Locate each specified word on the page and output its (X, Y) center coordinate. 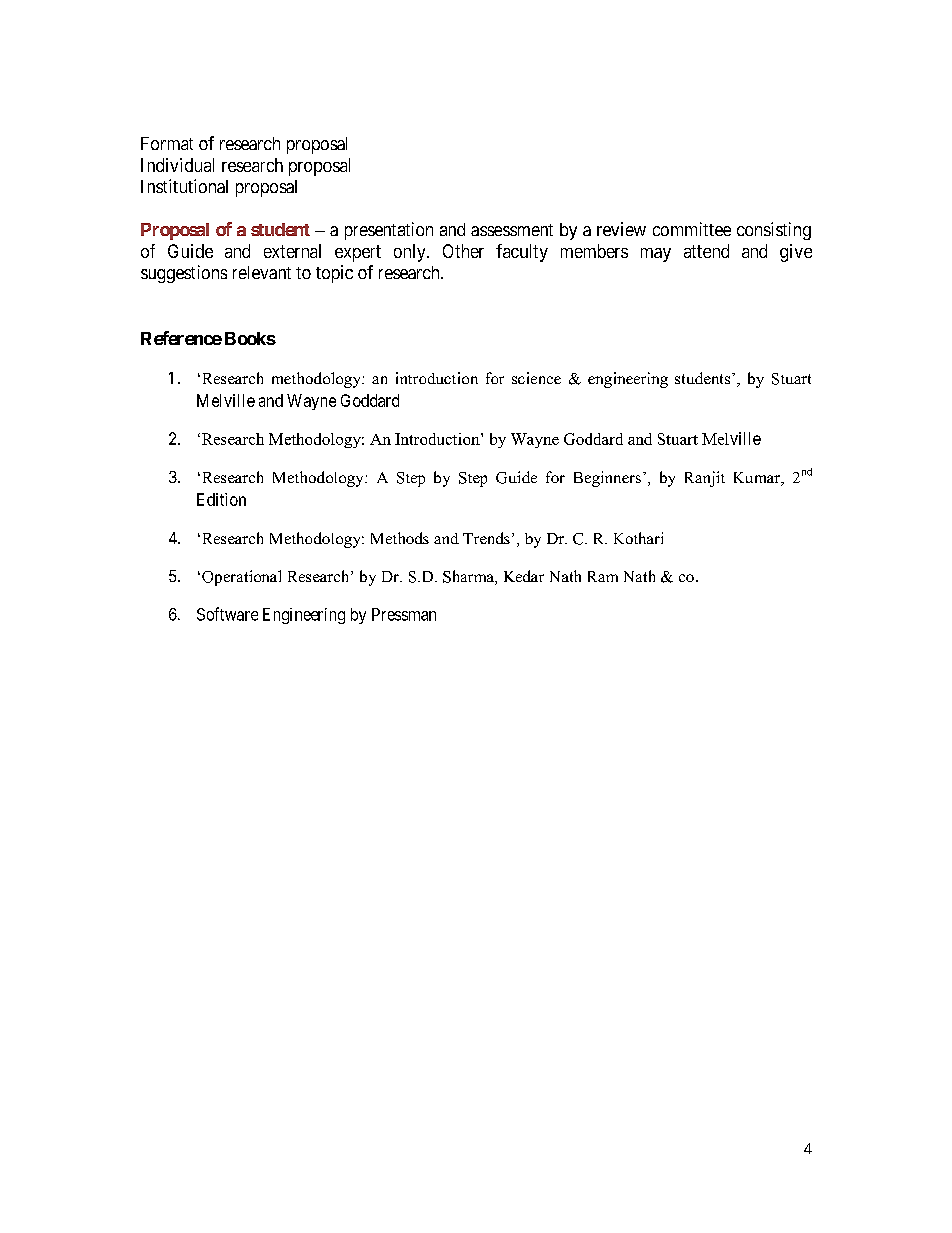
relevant (262, 272)
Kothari (638, 538)
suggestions (184, 274)
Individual (177, 165)
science (536, 378)
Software (227, 614)
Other (463, 251)
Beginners (607, 479)
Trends (486, 538)
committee (692, 229)
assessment (512, 230)
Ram (603, 576)
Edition (221, 499)
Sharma (469, 577)
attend (706, 251)
